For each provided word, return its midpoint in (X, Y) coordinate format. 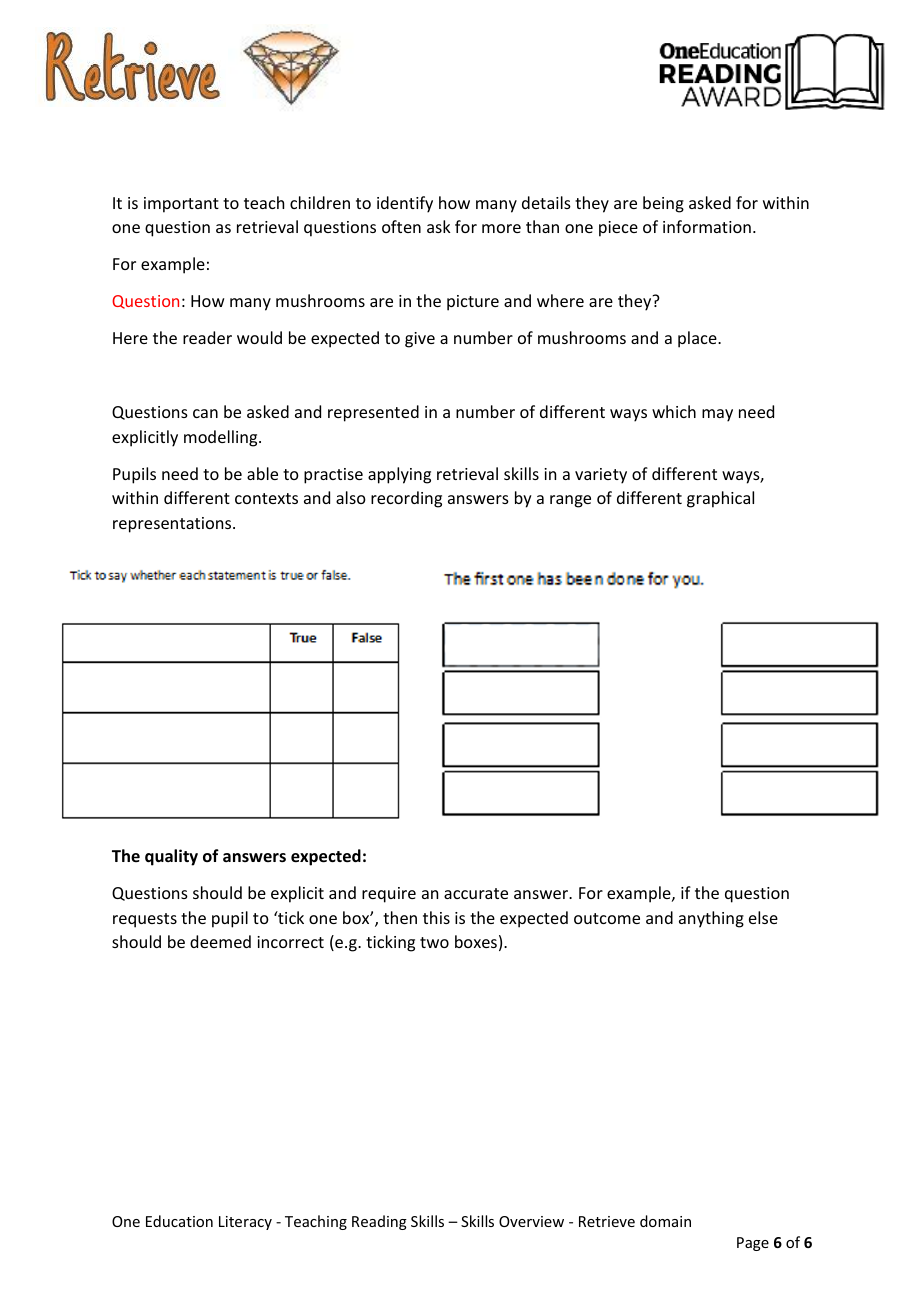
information (707, 226)
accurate (476, 893)
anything (711, 919)
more (501, 228)
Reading (379, 1222)
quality (171, 857)
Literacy (245, 1223)
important (181, 205)
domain (665, 1221)
